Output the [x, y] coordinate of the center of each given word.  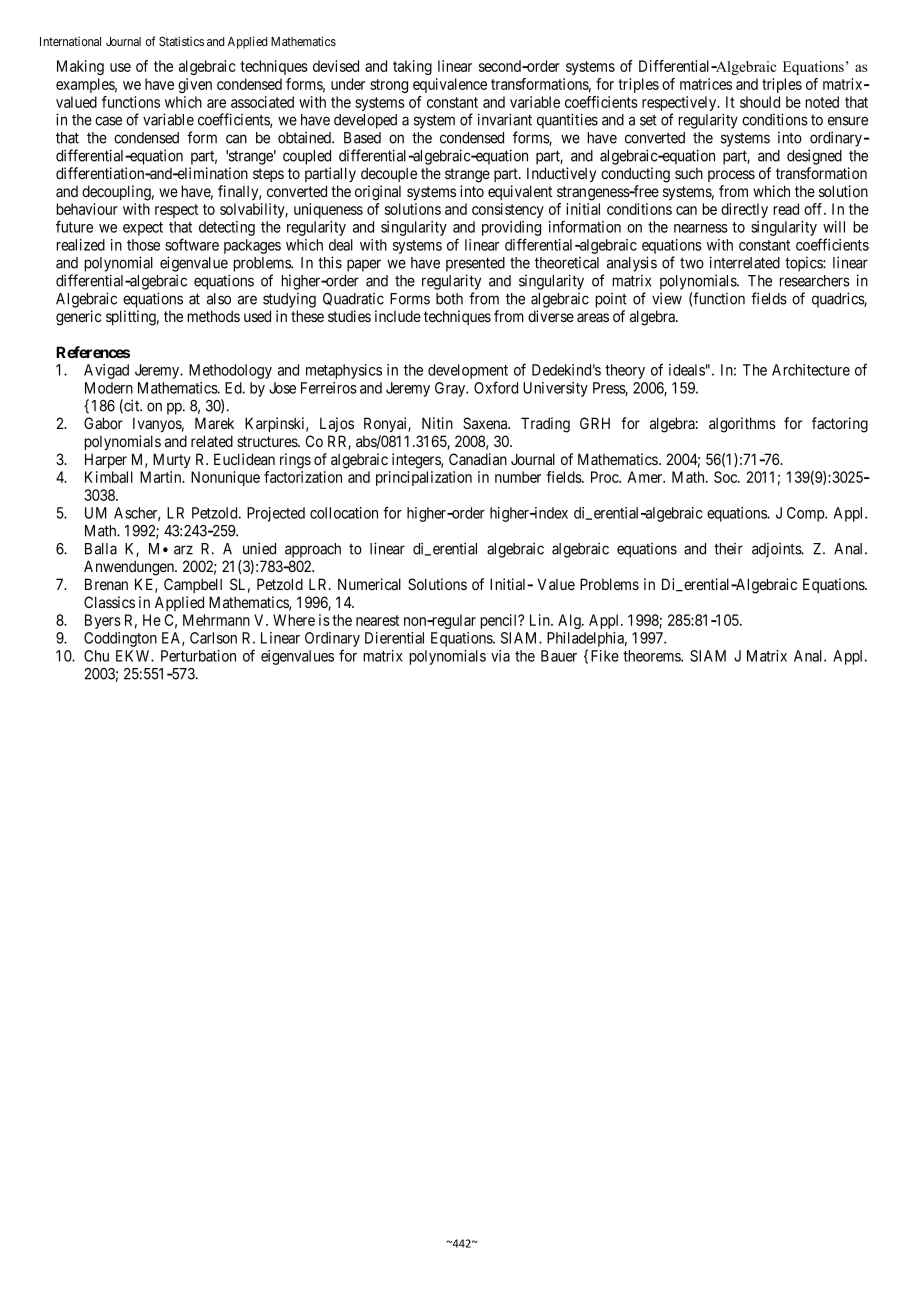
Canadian [478, 459]
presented [475, 264]
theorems [652, 656]
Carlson [213, 638]
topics [804, 264]
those [143, 245]
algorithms [742, 425]
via [500, 656]
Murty [172, 460]
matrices [706, 84]
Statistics [181, 41]
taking [412, 67]
